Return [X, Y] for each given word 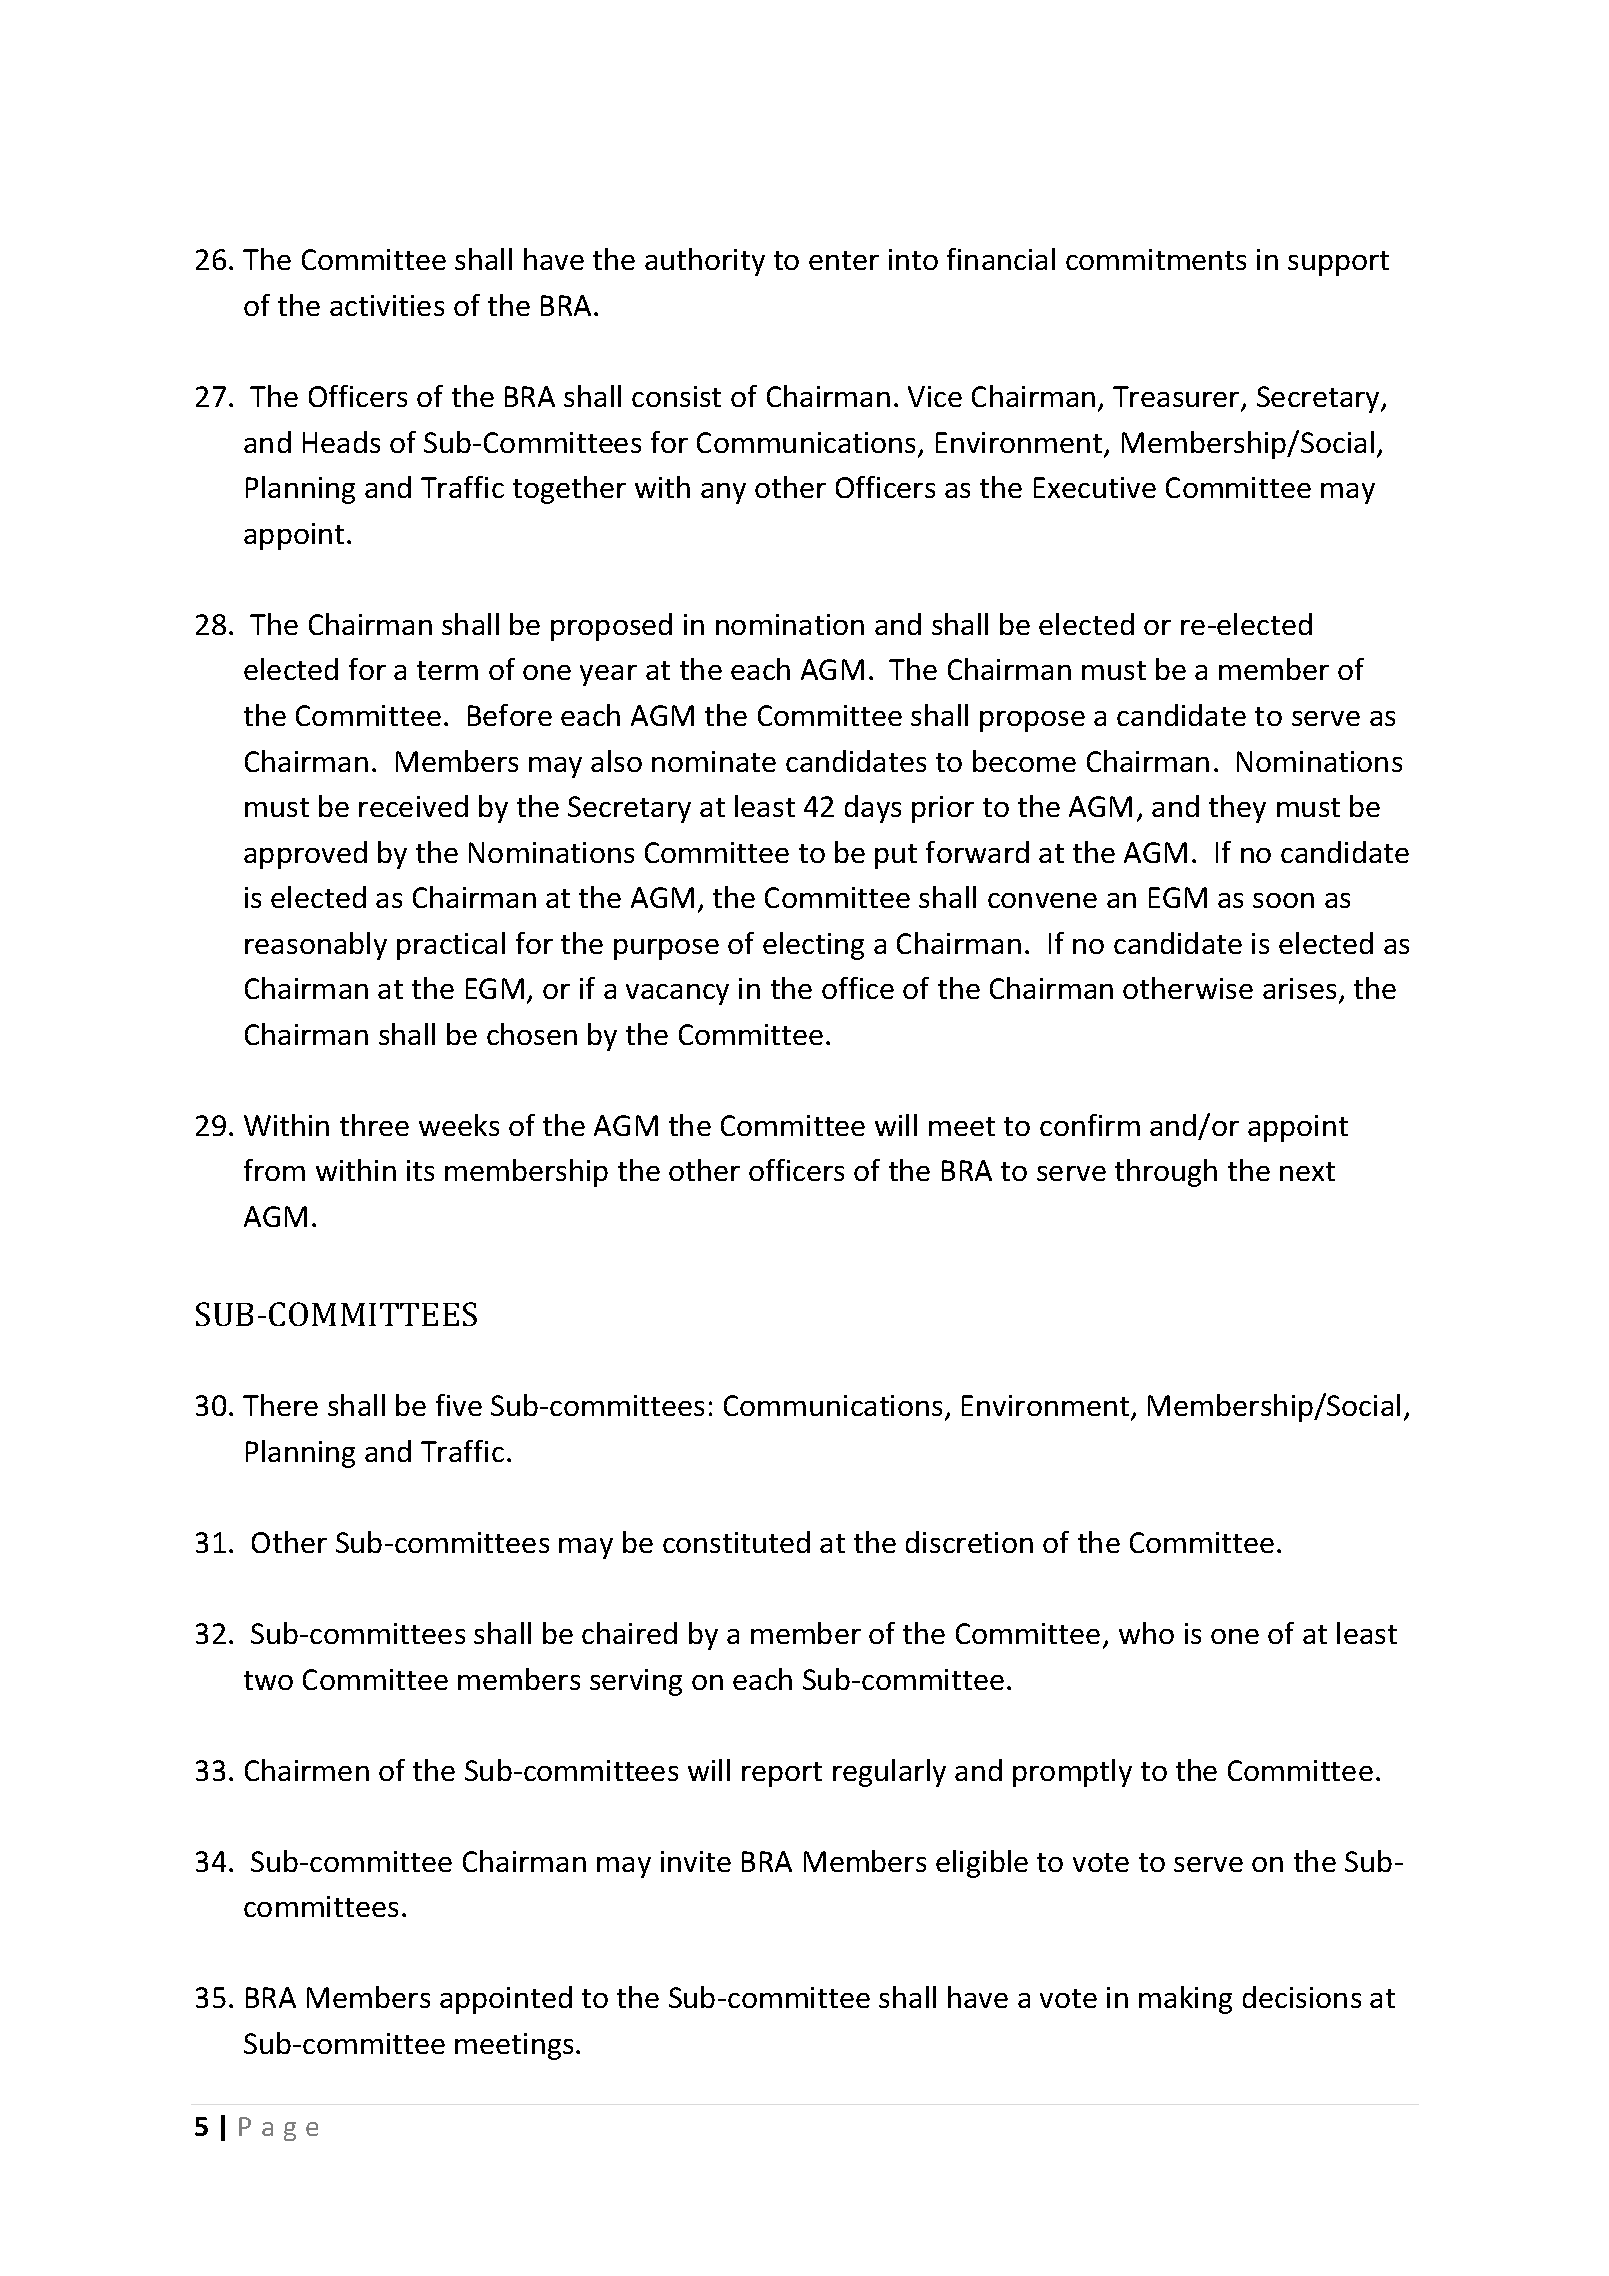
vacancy [677, 994]
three [374, 1125]
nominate [714, 761]
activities [387, 305]
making [1185, 2000]
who [1146, 1633]
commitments [1156, 259]
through [1166, 1173]
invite [696, 1861]
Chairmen [307, 1770]
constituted [736, 1542]
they [1237, 809]
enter [844, 260]
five [459, 1405]
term [447, 670]
